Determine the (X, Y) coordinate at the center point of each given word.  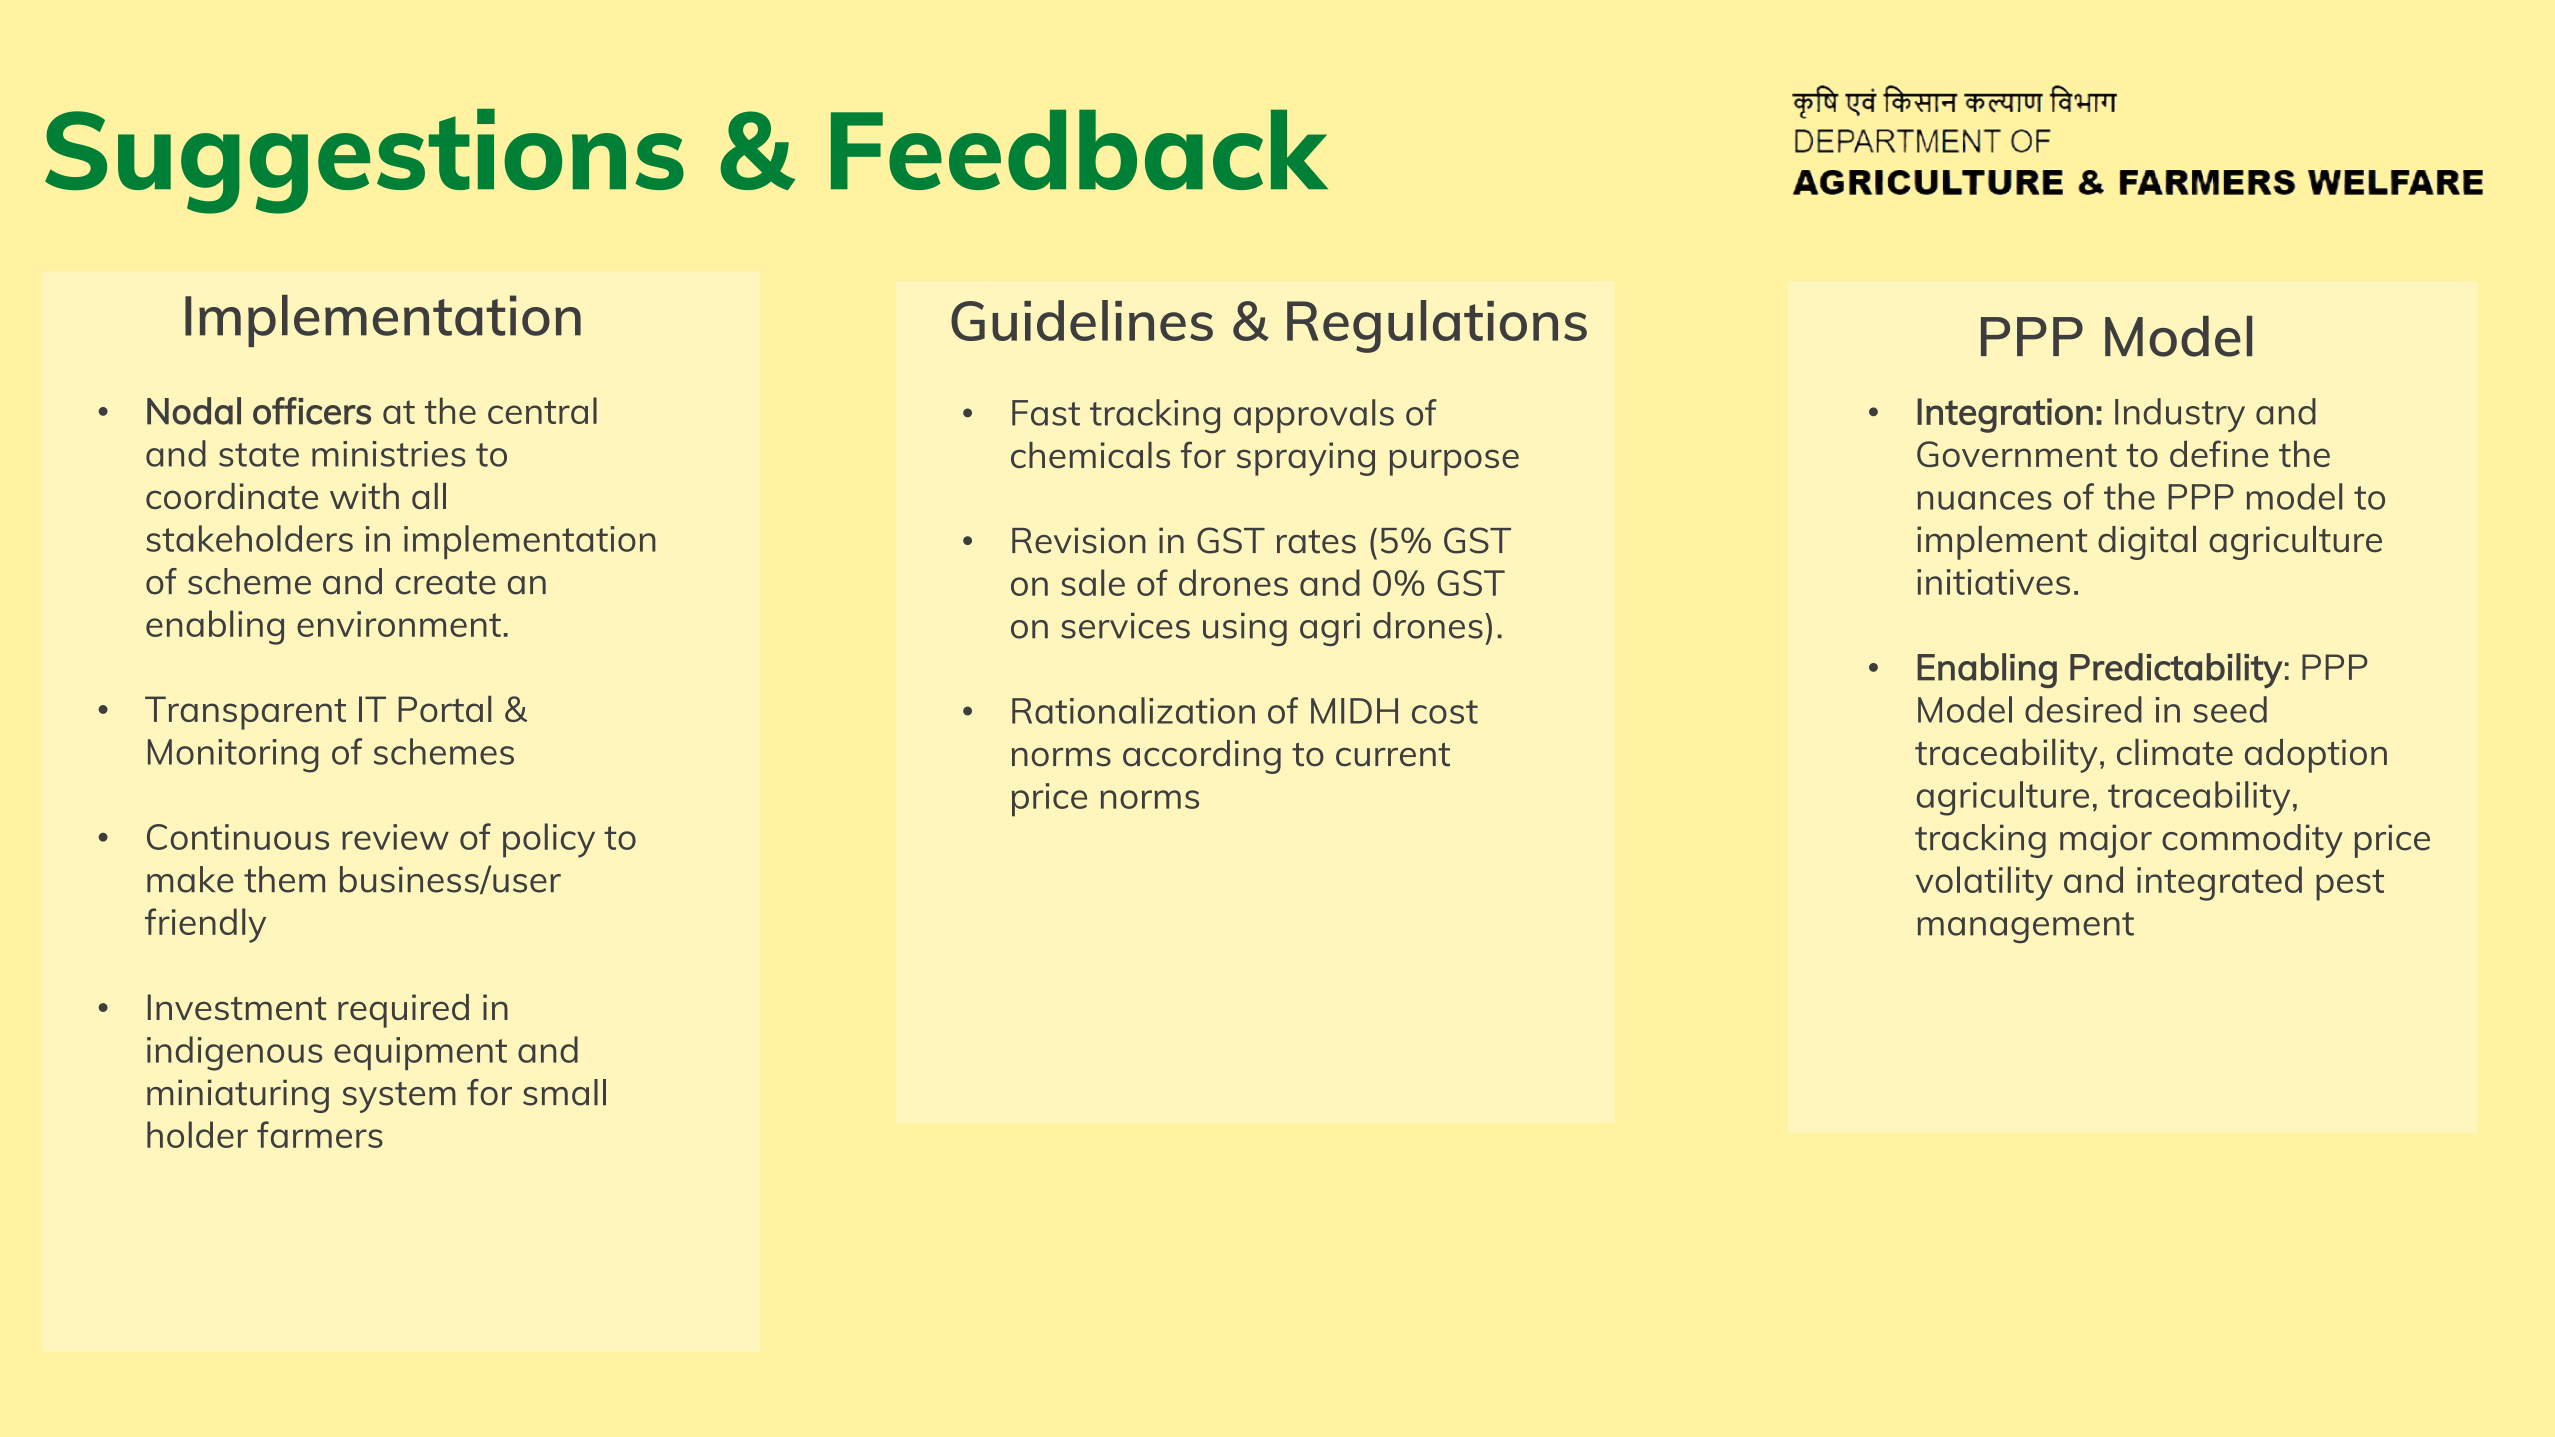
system (399, 1097)
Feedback (1079, 149)
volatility (1984, 883)
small (564, 1092)
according (1202, 757)
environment (399, 624)
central (542, 410)
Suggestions (364, 161)
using (1245, 629)
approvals (1314, 416)
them (284, 879)
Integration (2005, 415)
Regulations (1437, 326)
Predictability (2176, 671)
